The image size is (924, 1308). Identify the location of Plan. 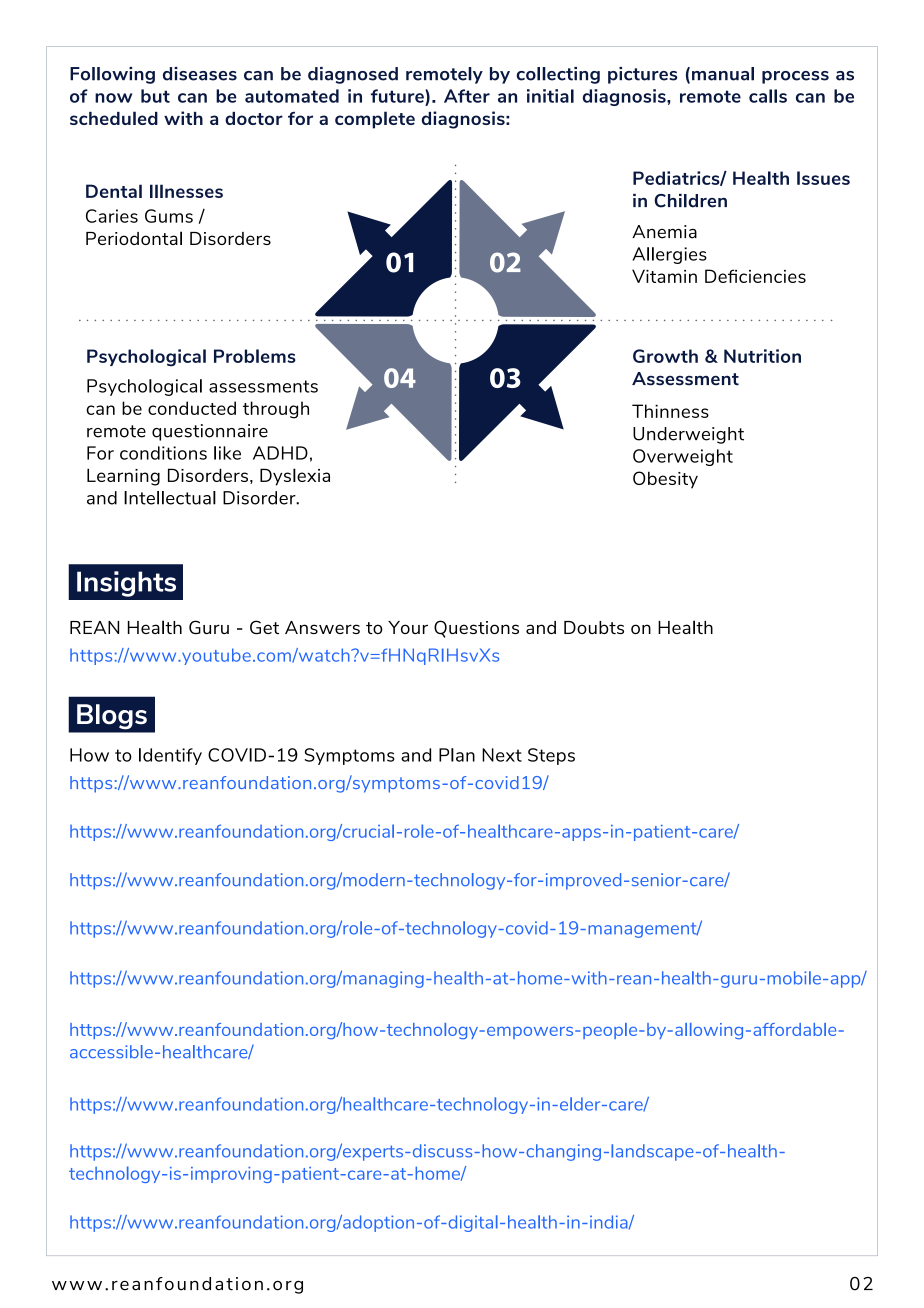
(457, 755).
